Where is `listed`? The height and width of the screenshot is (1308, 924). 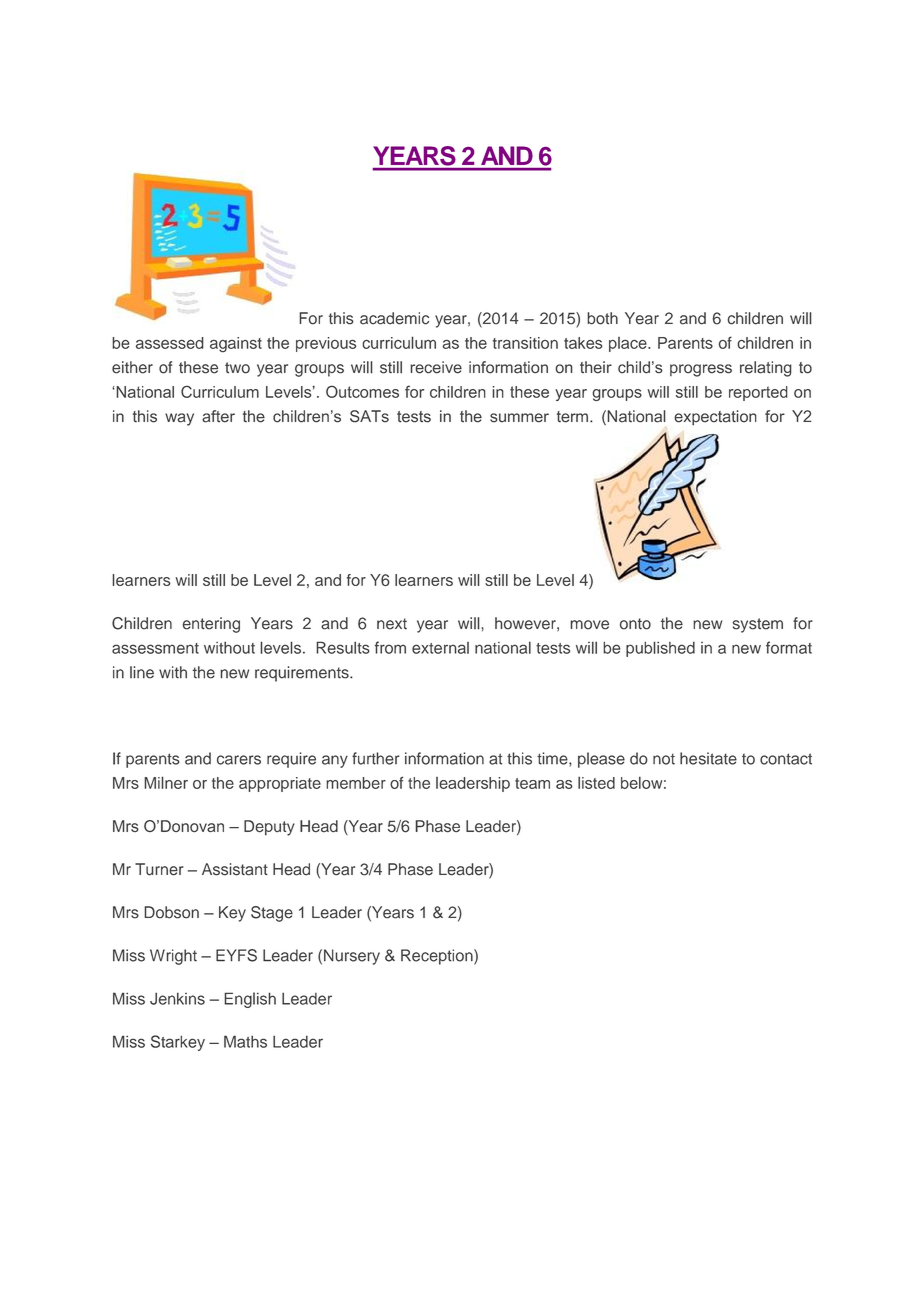 listed is located at coordinates (596, 783).
